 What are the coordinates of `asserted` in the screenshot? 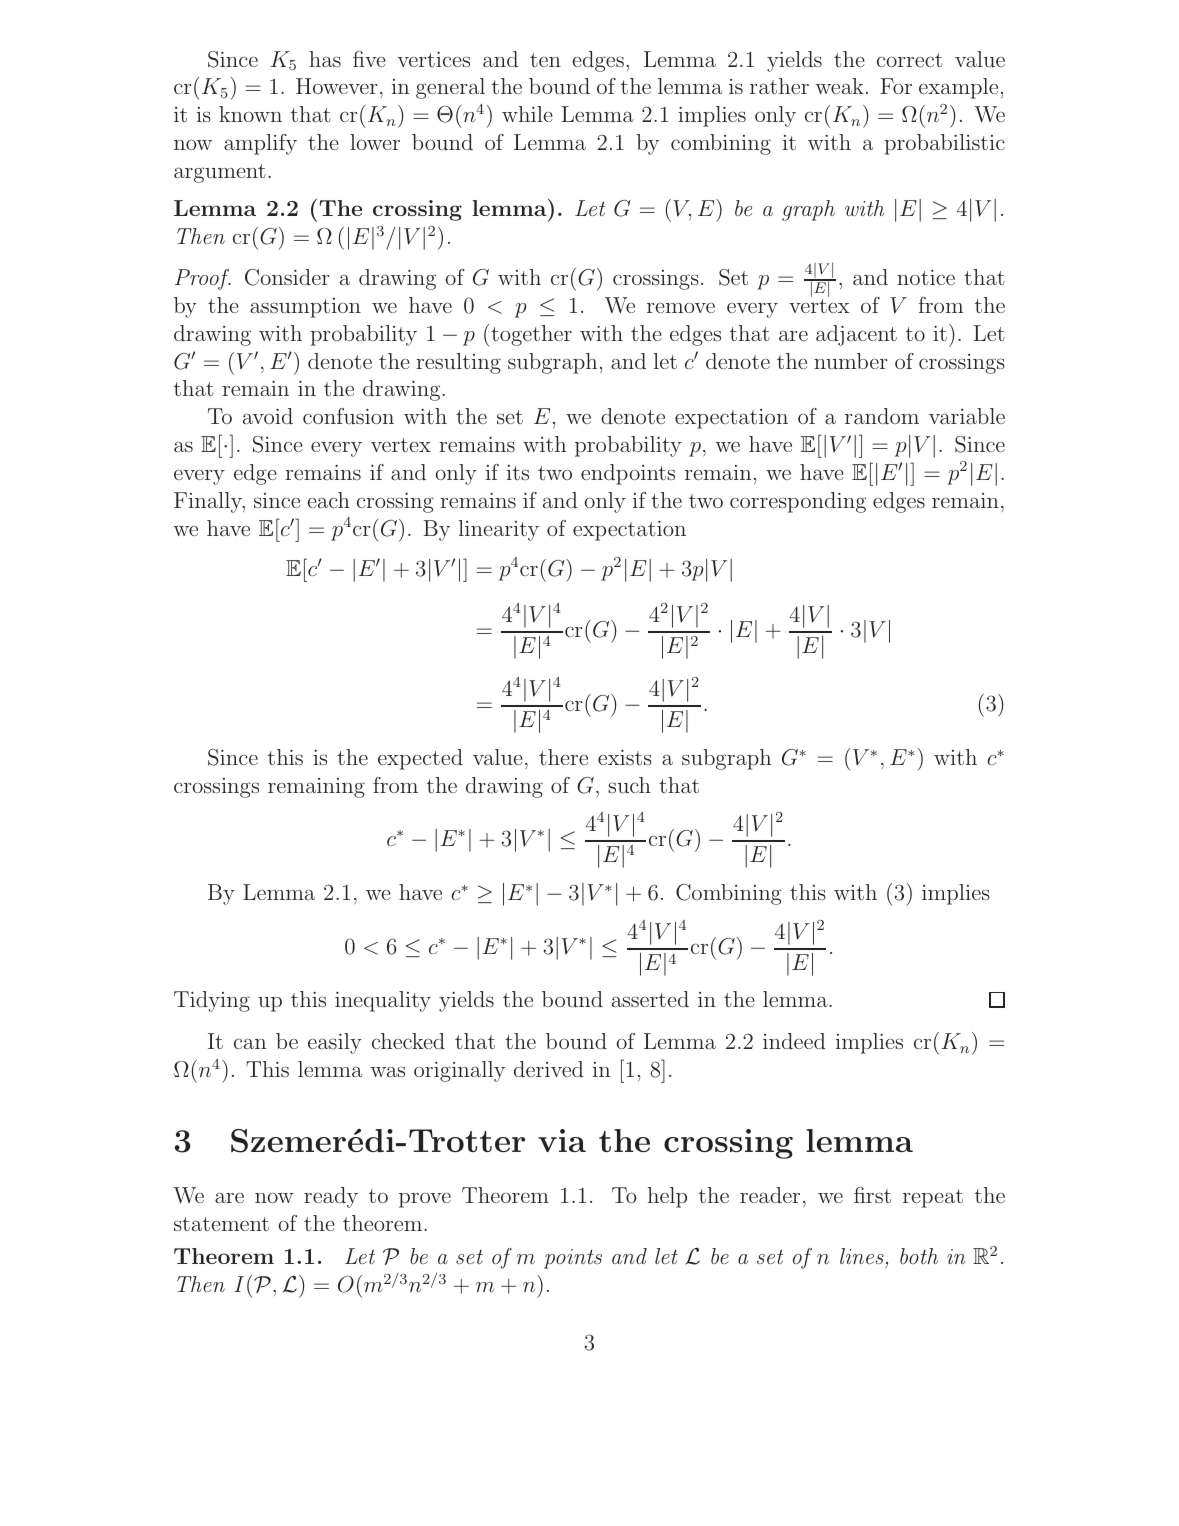 It's located at (650, 999).
